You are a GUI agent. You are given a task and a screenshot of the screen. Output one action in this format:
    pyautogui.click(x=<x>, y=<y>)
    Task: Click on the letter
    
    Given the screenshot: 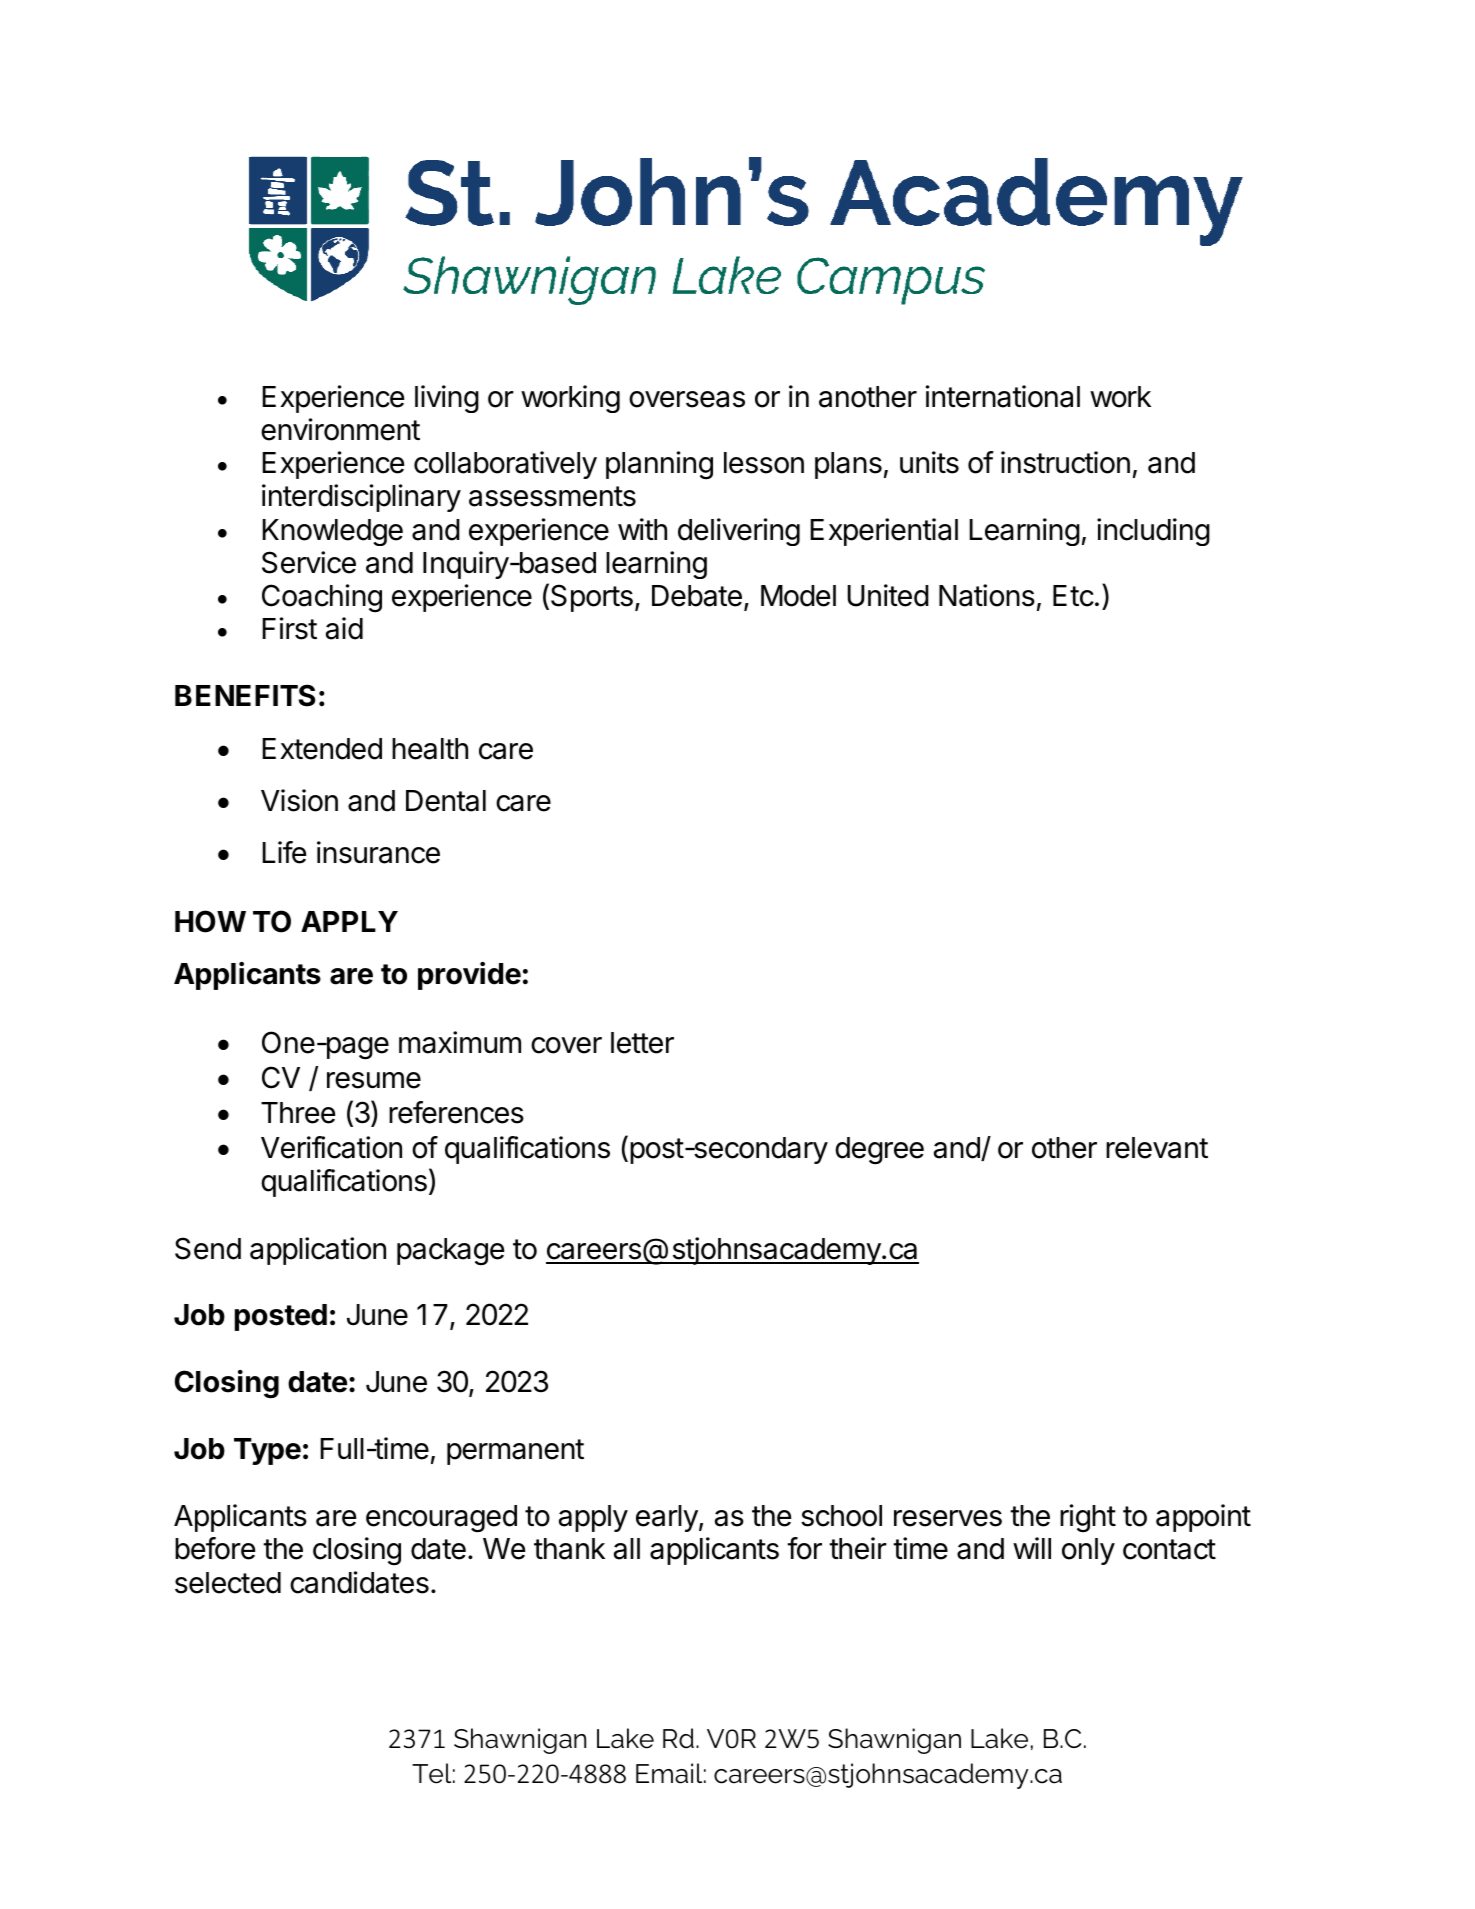 What is the action you would take?
    pyautogui.click(x=642, y=1043)
